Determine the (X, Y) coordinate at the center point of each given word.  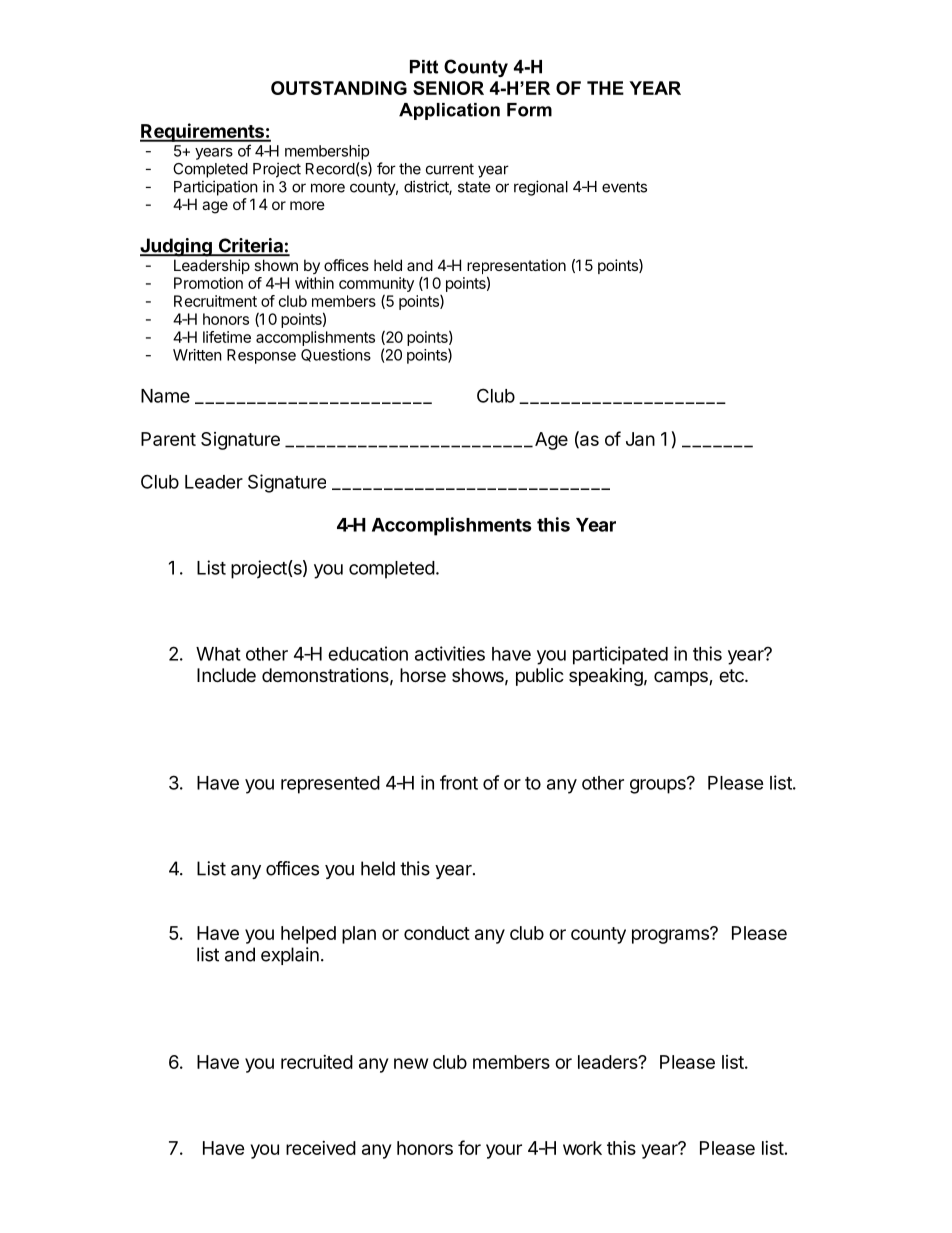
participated (620, 655)
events (624, 187)
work (582, 1148)
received (321, 1148)
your (504, 1151)
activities (450, 653)
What (218, 654)
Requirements (203, 132)
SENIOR (448, 88)
